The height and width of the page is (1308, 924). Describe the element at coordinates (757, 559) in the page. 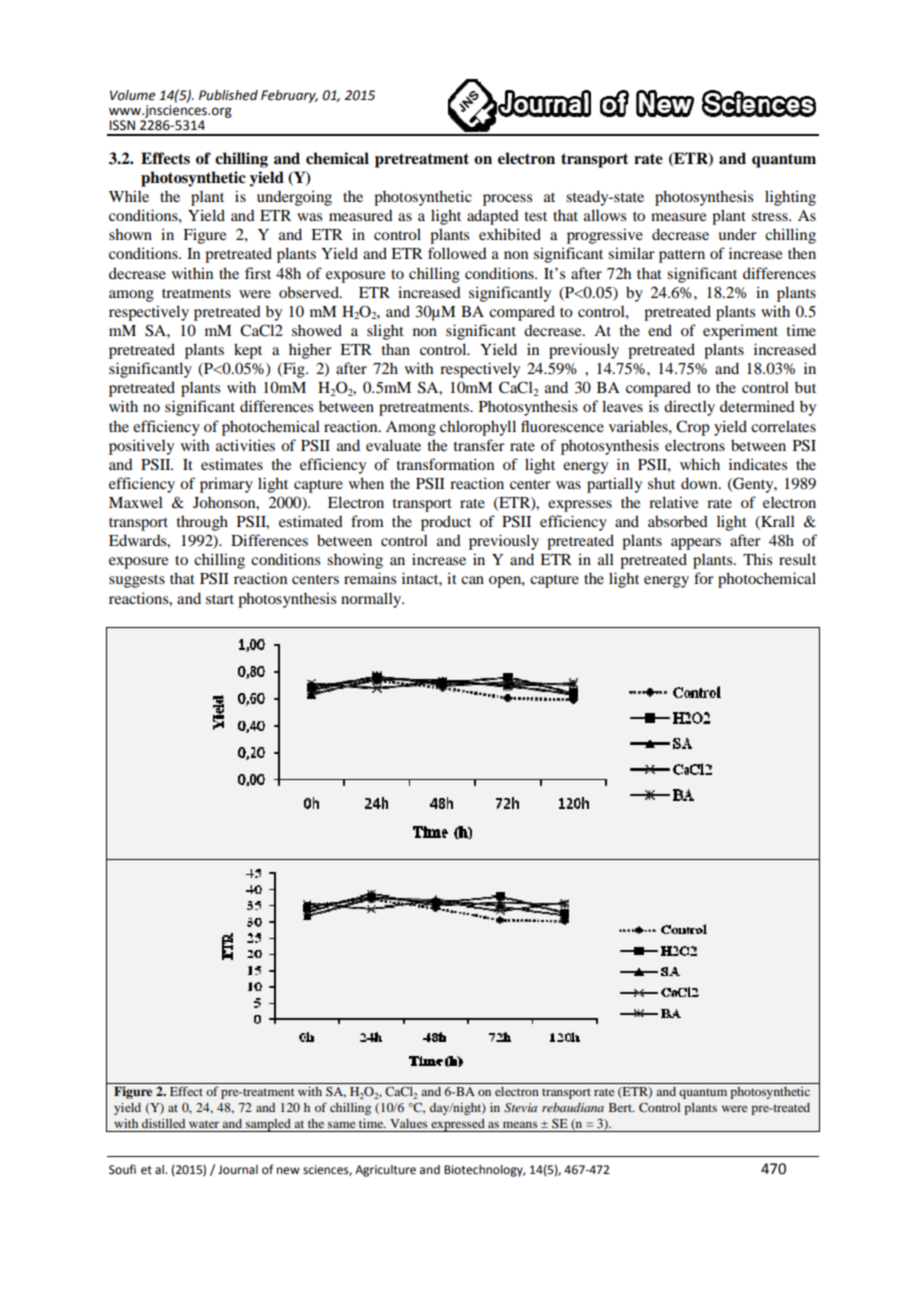

I see `This` at that location.
